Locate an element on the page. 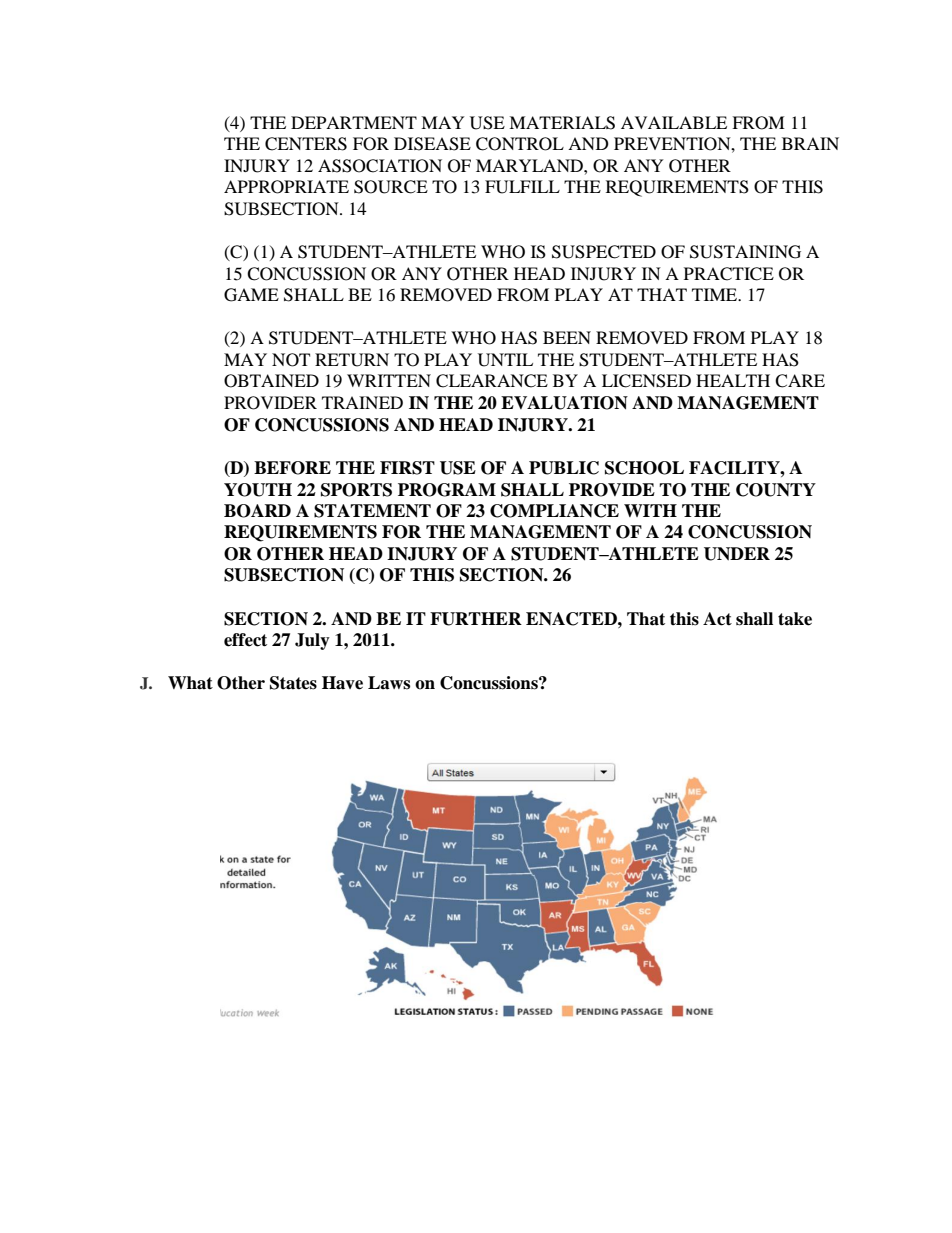  HEALTH is located at coordinates (733, 380).
